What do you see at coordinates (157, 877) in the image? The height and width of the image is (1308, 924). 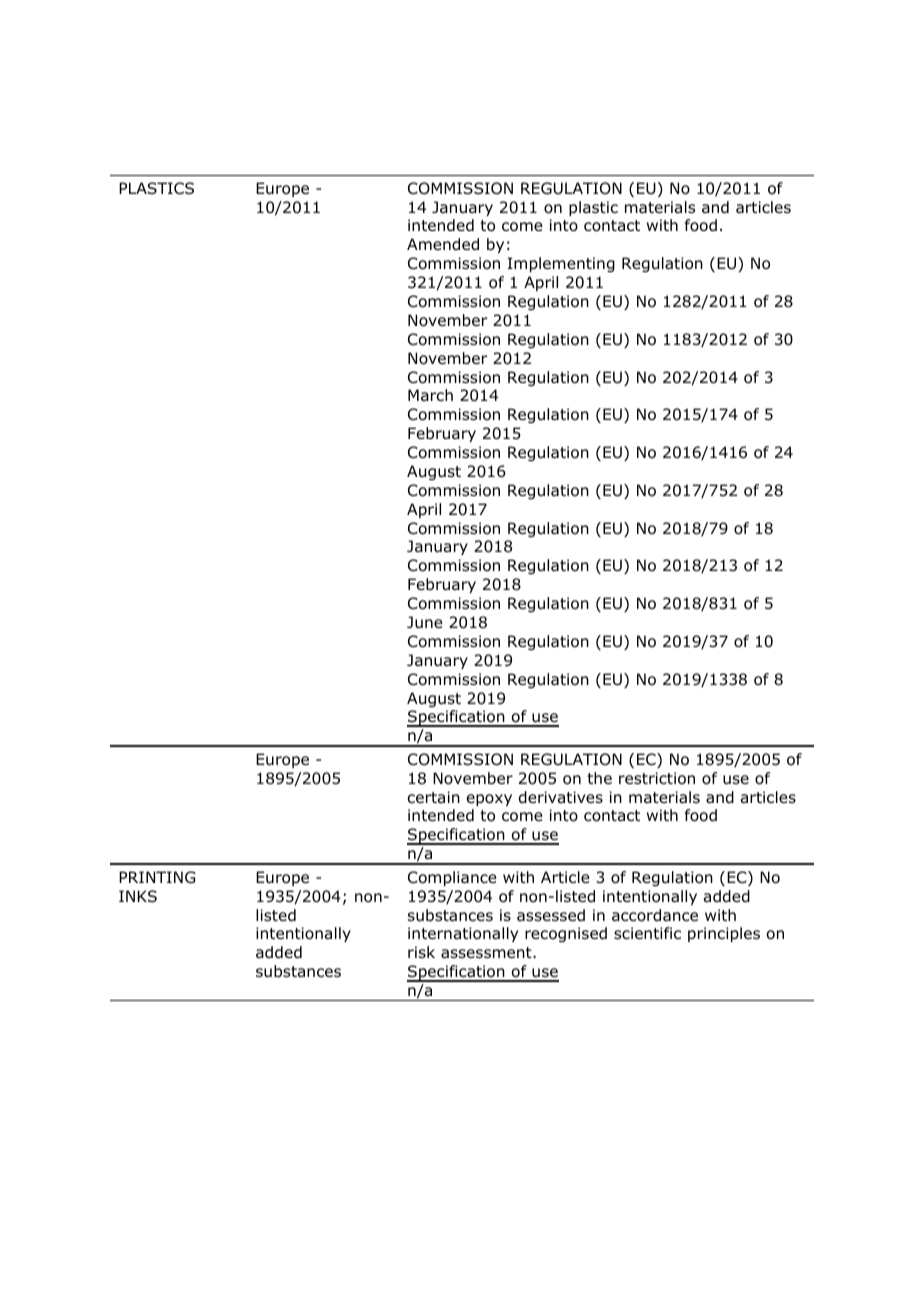 I see `PRINTING` at bounding box center [157, 877].
